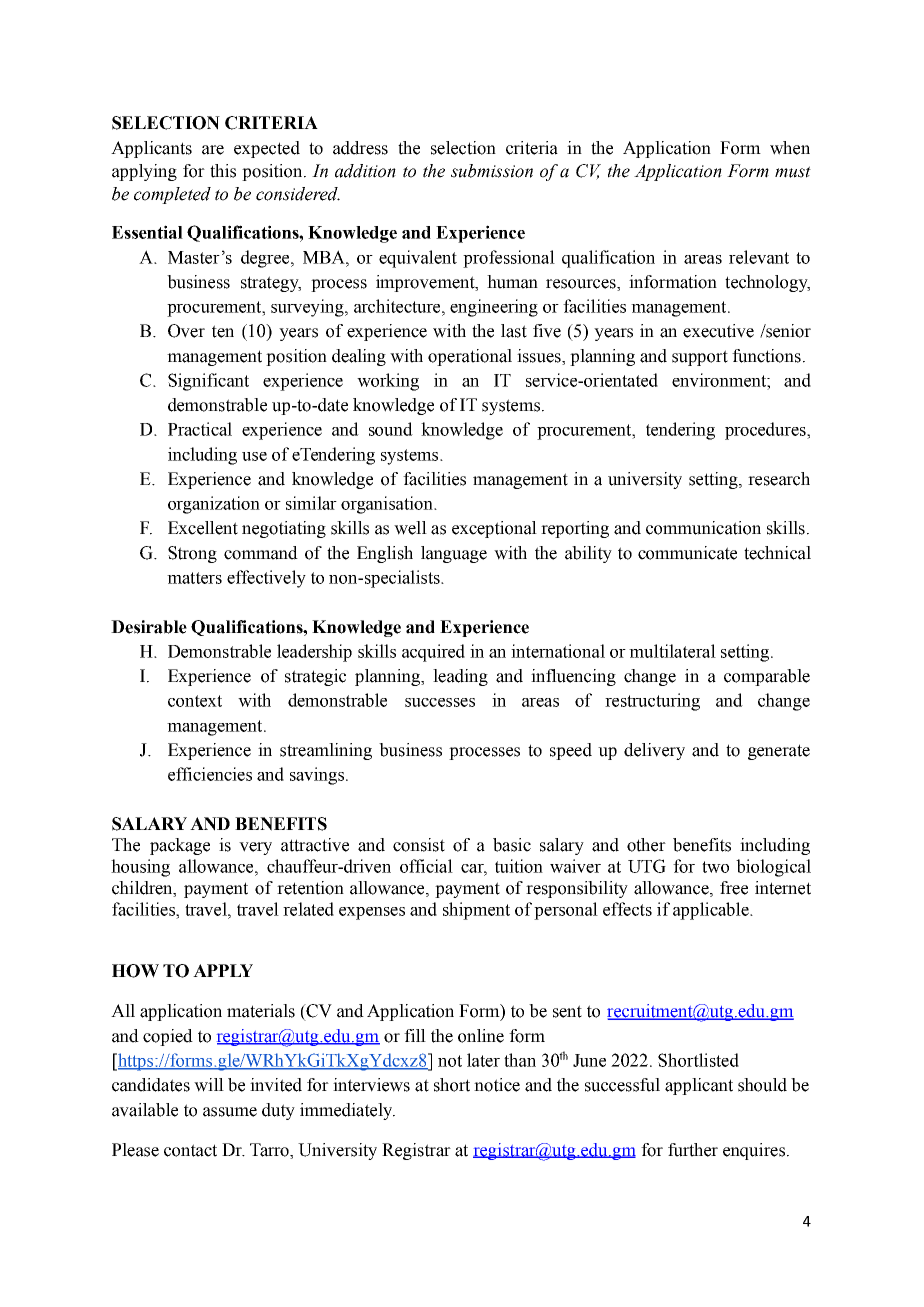 The height and width of the screenshot is (1307, 924). Describe the element at coordinates (476, 911) in the screenshot. I see `shipment` at that location.
